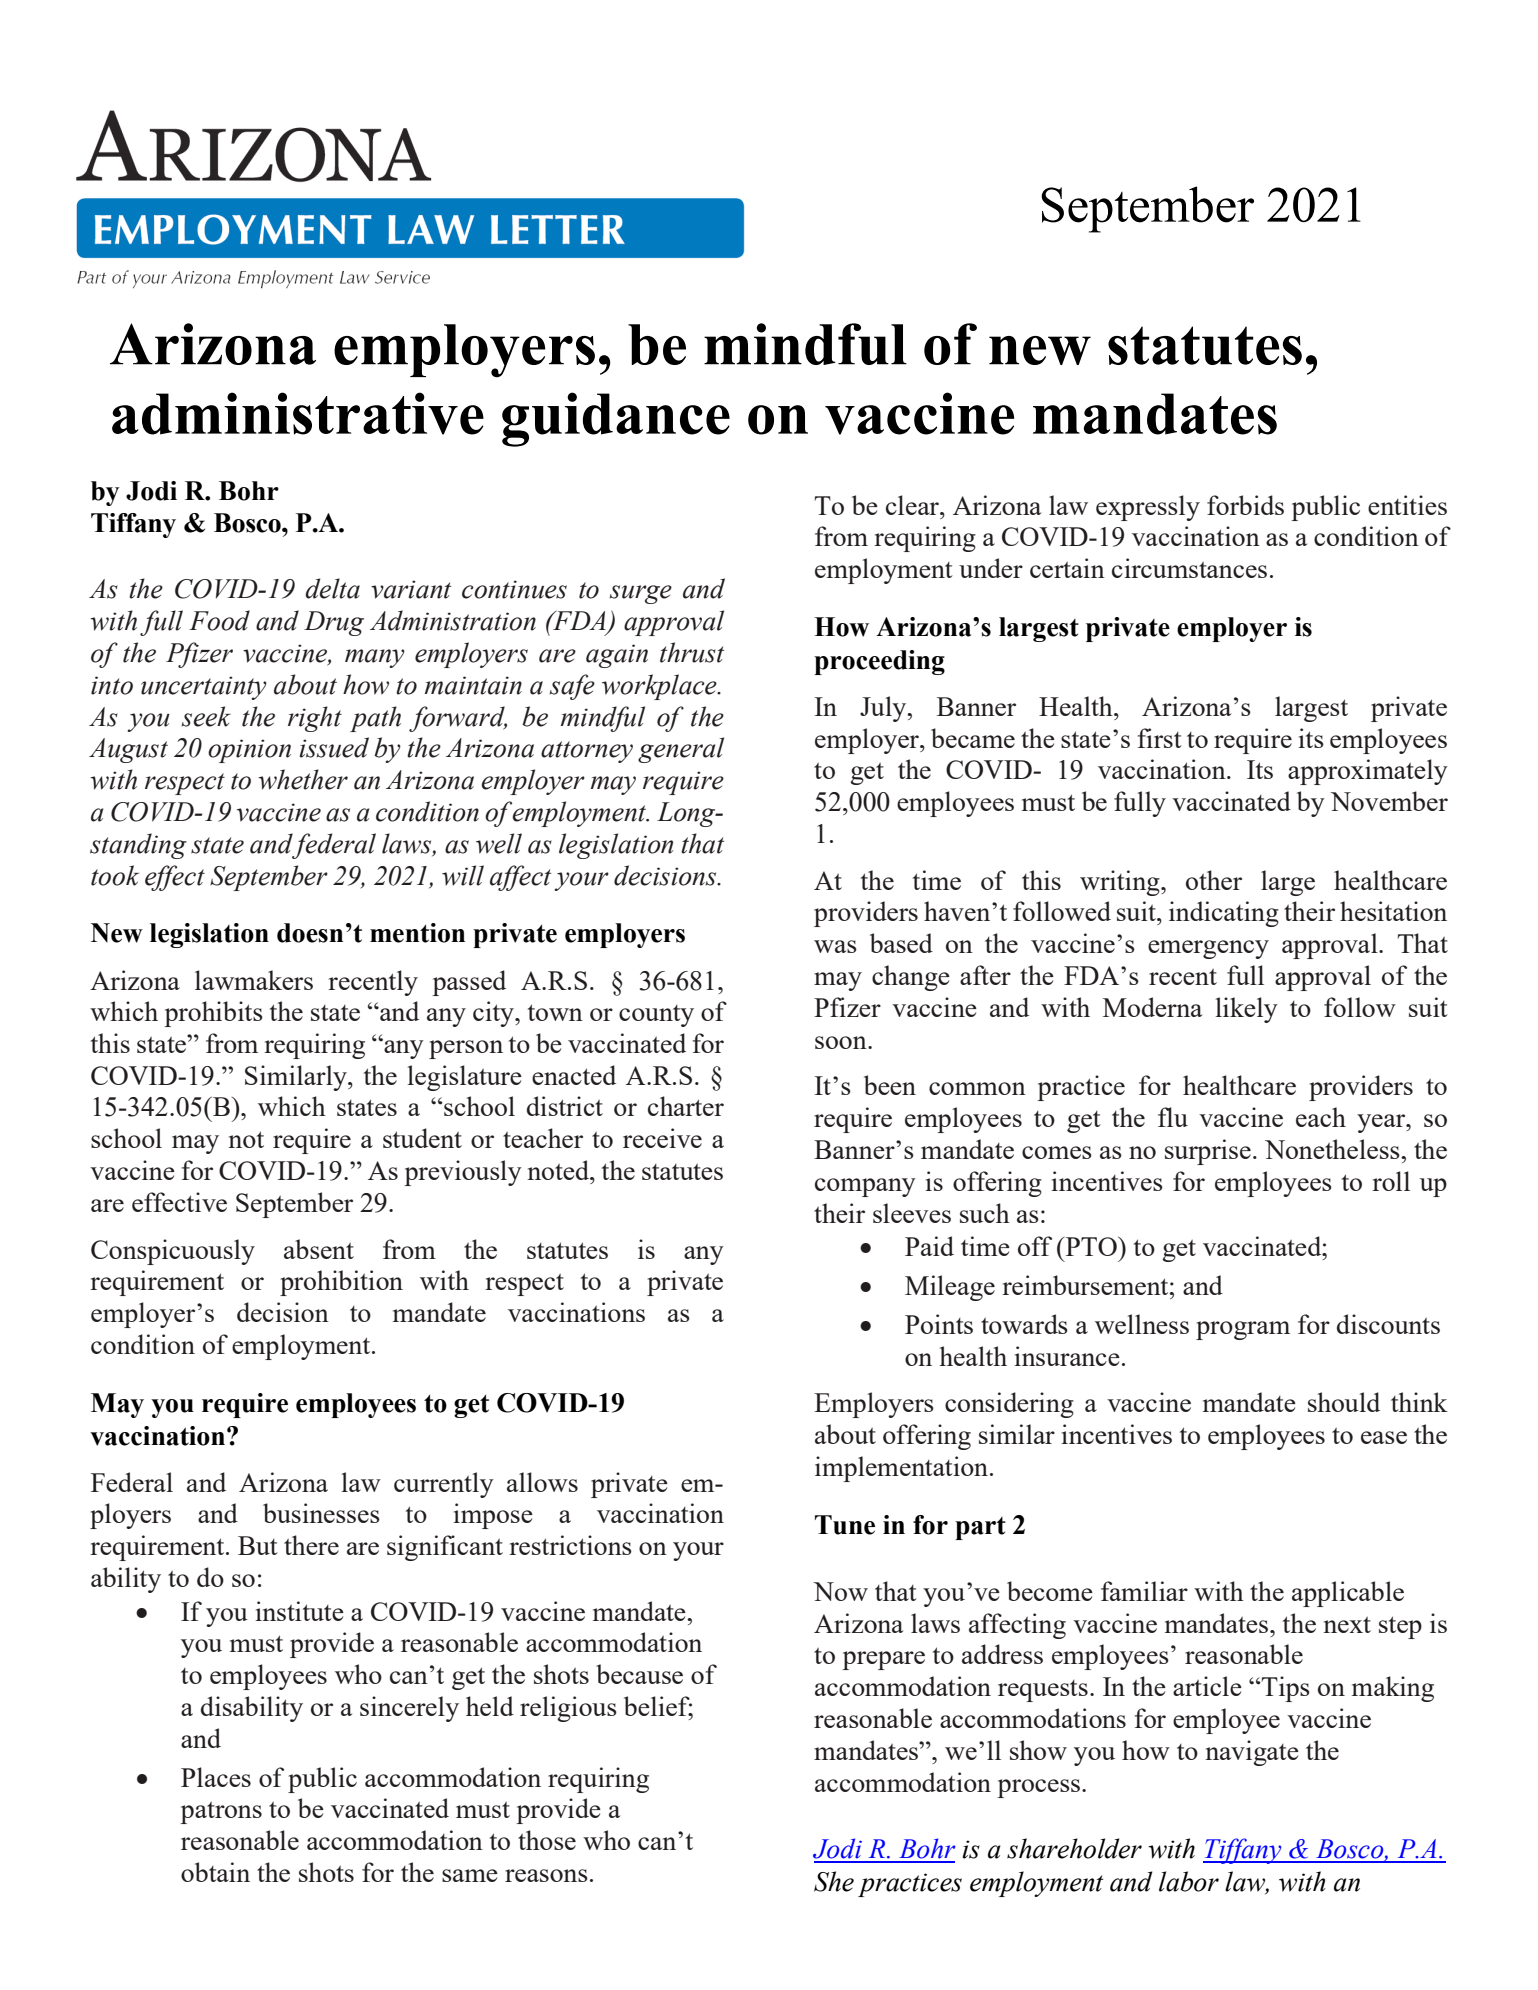 The image size is (1538, 1990). What do you see at coordinates (298, 413) in the document?
I see `administrative` at bounding box center [298, 413].
